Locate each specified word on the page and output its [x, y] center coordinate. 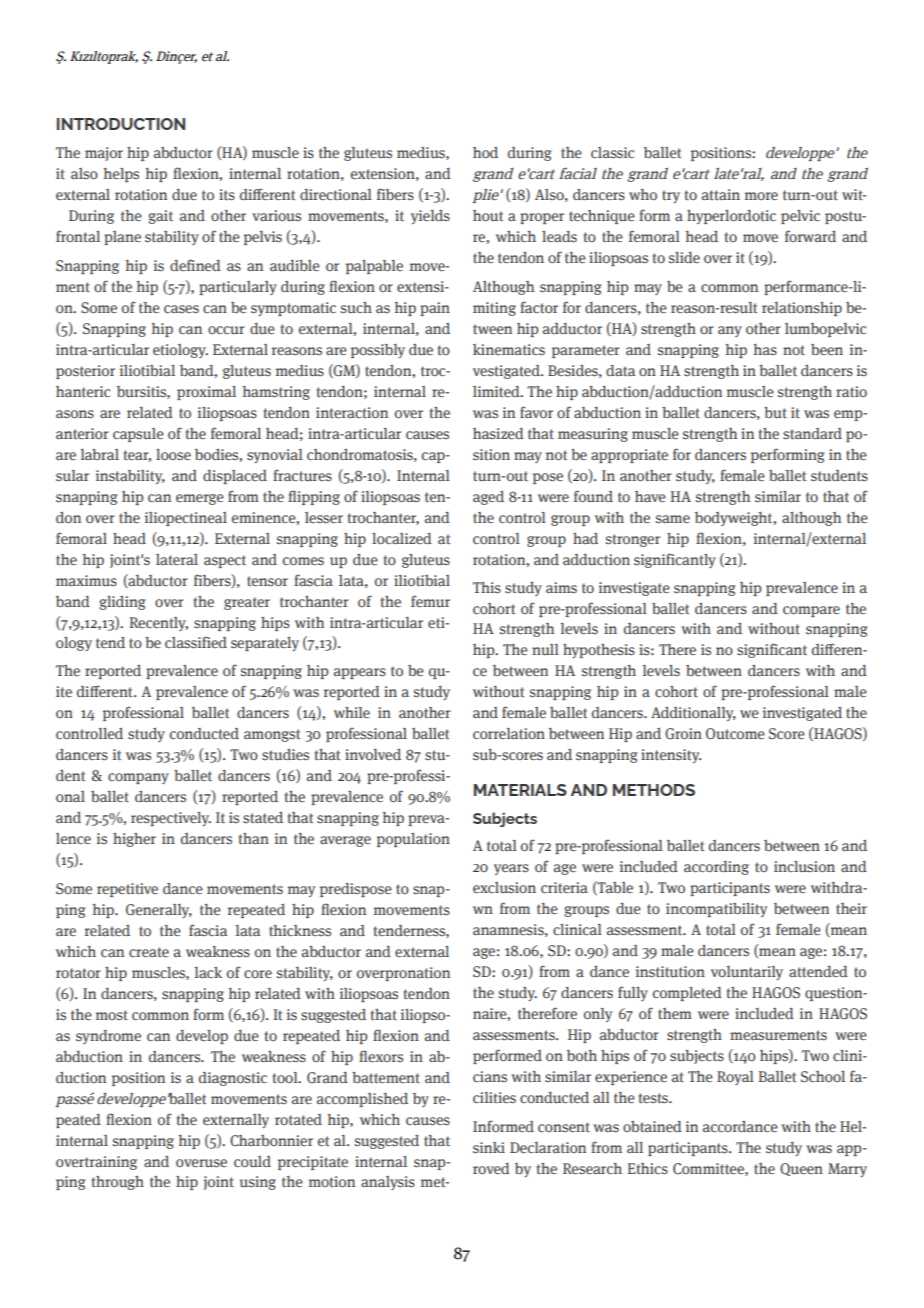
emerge [200, 499]
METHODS [654, 790]
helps [121, 175]
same [673, 519]
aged [488, 498]
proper [542, 218]
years [511, 869]
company [138, 778]
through [118, 1183]
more [761, 196]
